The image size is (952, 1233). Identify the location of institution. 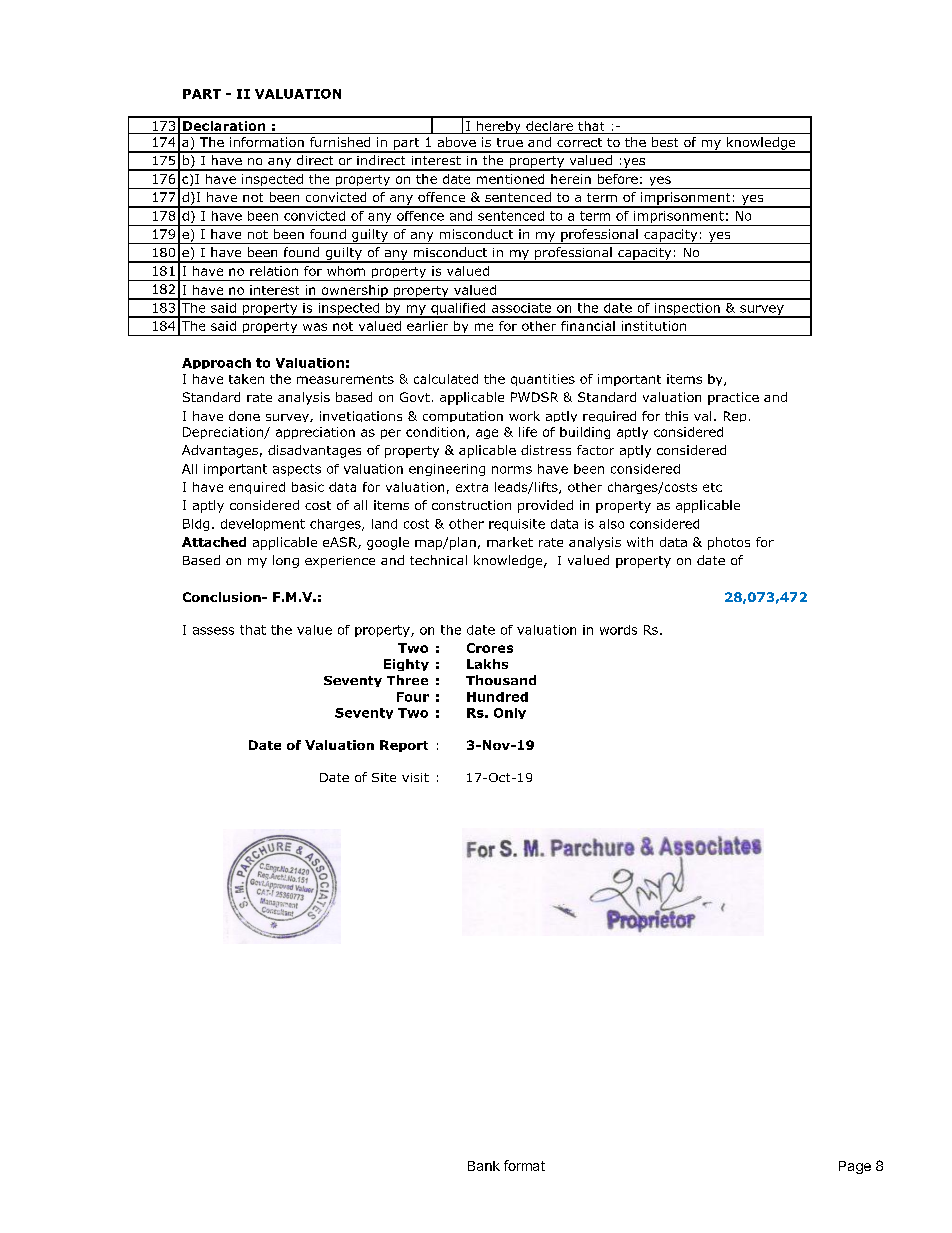
(654, 326).
